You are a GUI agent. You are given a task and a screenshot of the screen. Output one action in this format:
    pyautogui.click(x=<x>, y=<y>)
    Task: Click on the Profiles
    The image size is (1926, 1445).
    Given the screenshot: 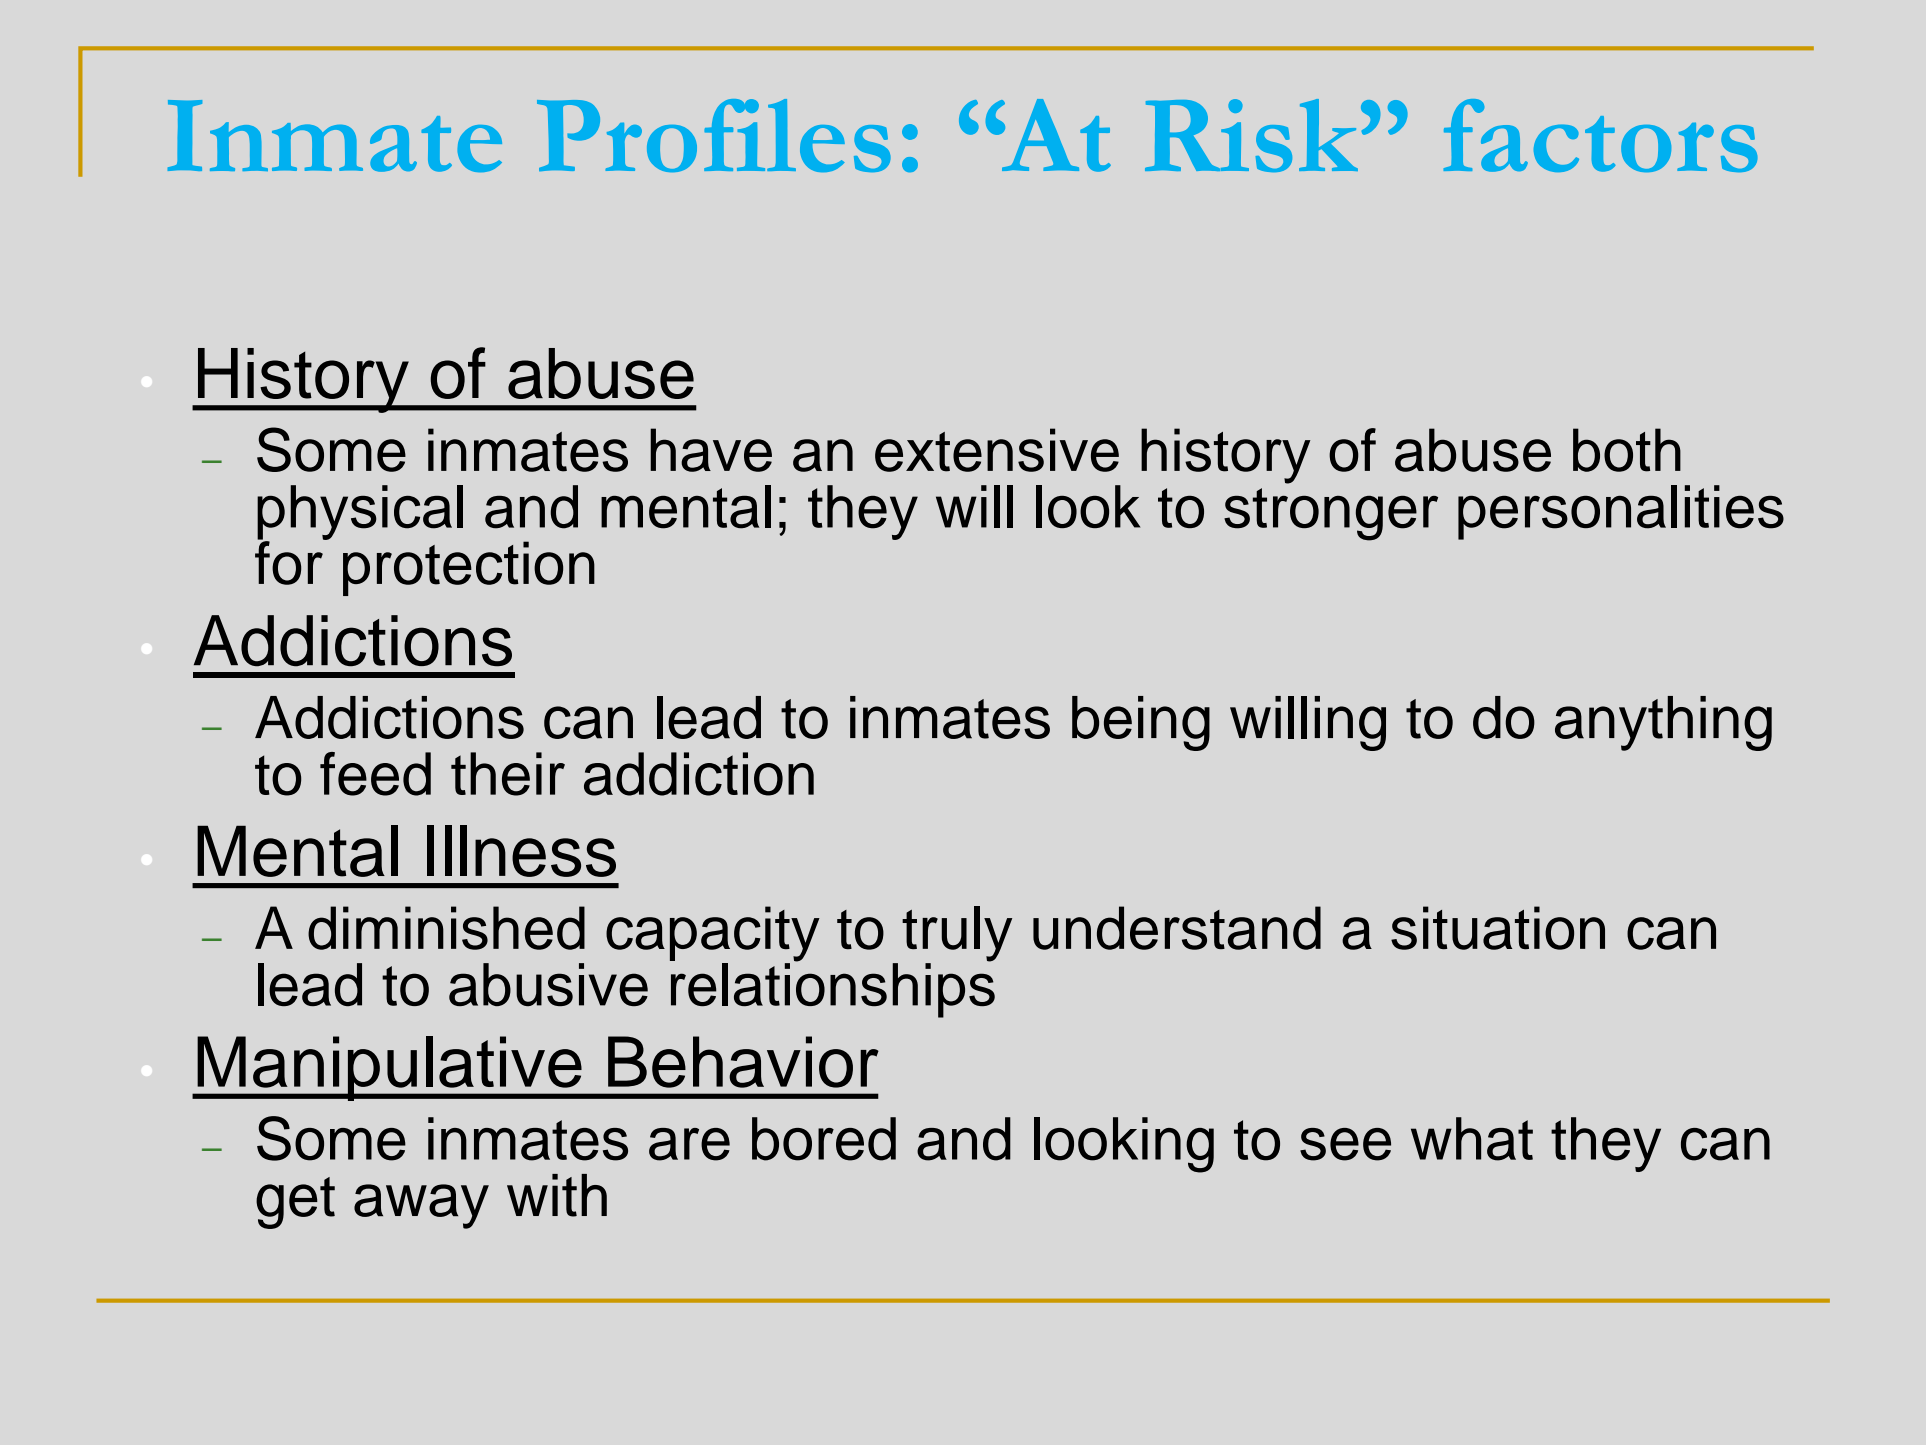 What is the action you would take?
    pyautogui.click(x=714, y=135)
